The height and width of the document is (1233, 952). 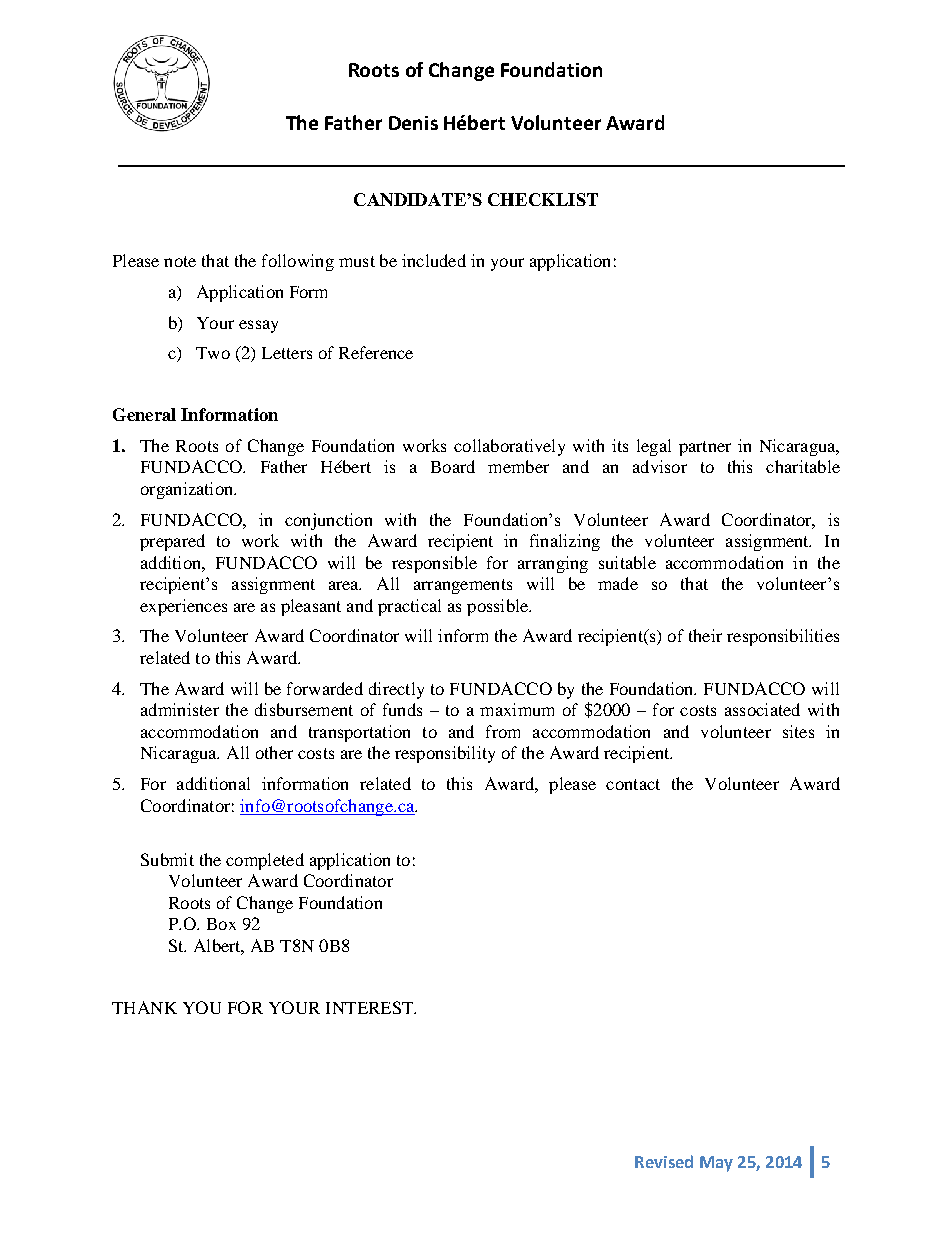 I want to click on organization, so click(x=188, y=490).
